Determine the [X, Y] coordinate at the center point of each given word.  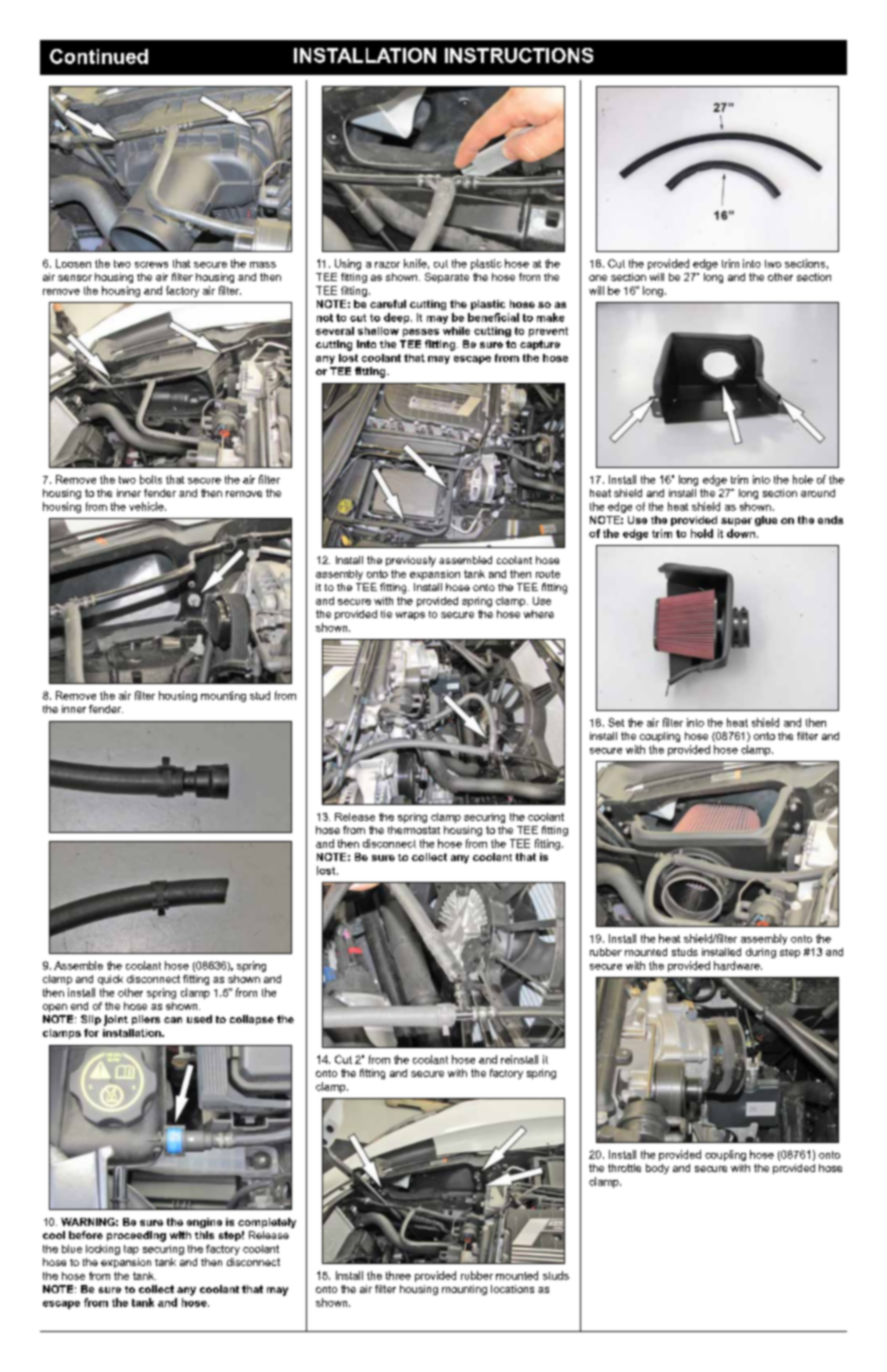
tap [131, 1250]
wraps [410, 616]
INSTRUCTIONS [519, 55]
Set [616, 722]
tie [386, 614]
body [657, 1169]
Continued [99, 56]
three [398, 1275]
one [598, 278]
